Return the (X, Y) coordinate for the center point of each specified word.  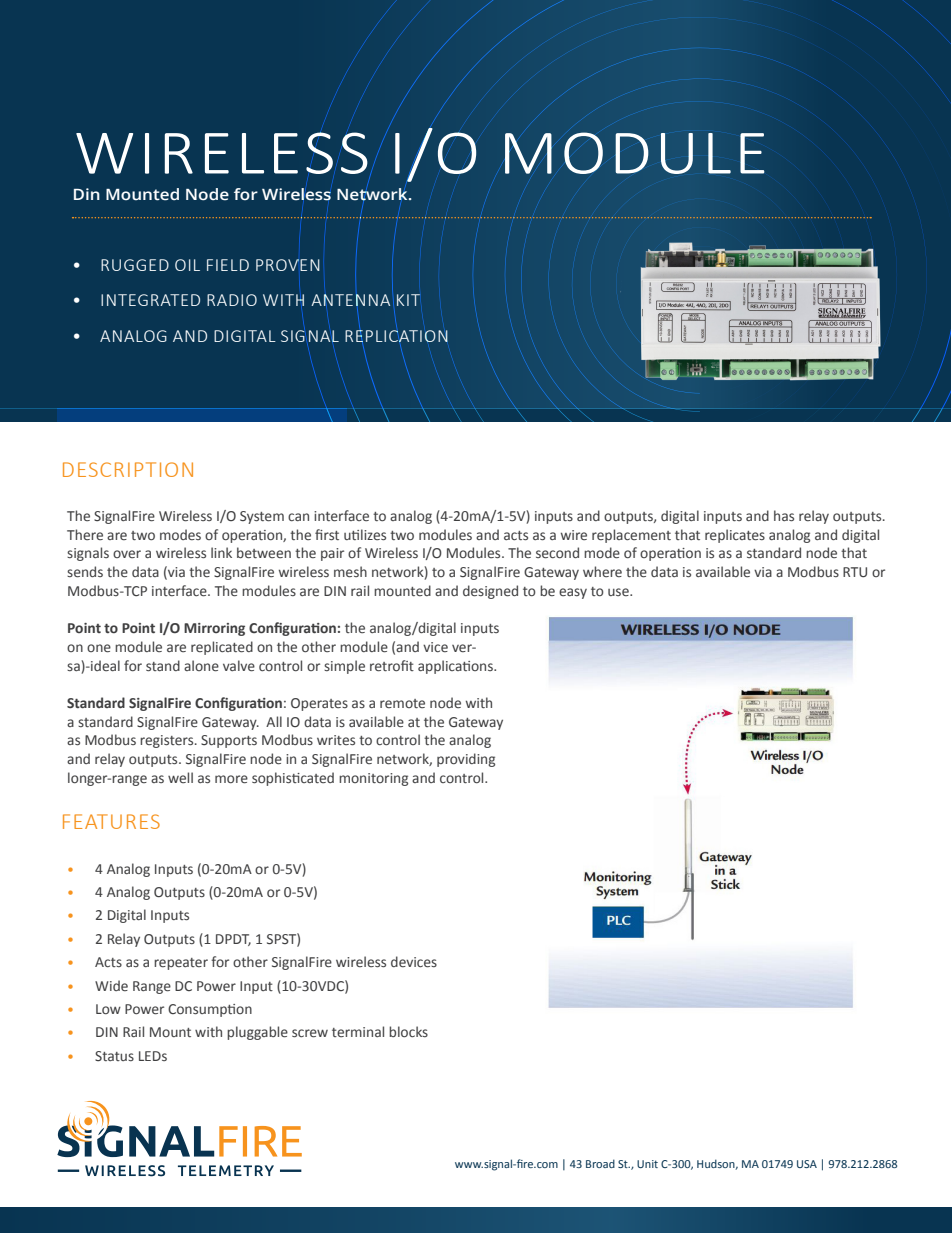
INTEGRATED (150, 300)
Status (114, 1056)
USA (807, 1164)
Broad (600, 1163)
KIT (408, 300)
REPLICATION (396, 337)
